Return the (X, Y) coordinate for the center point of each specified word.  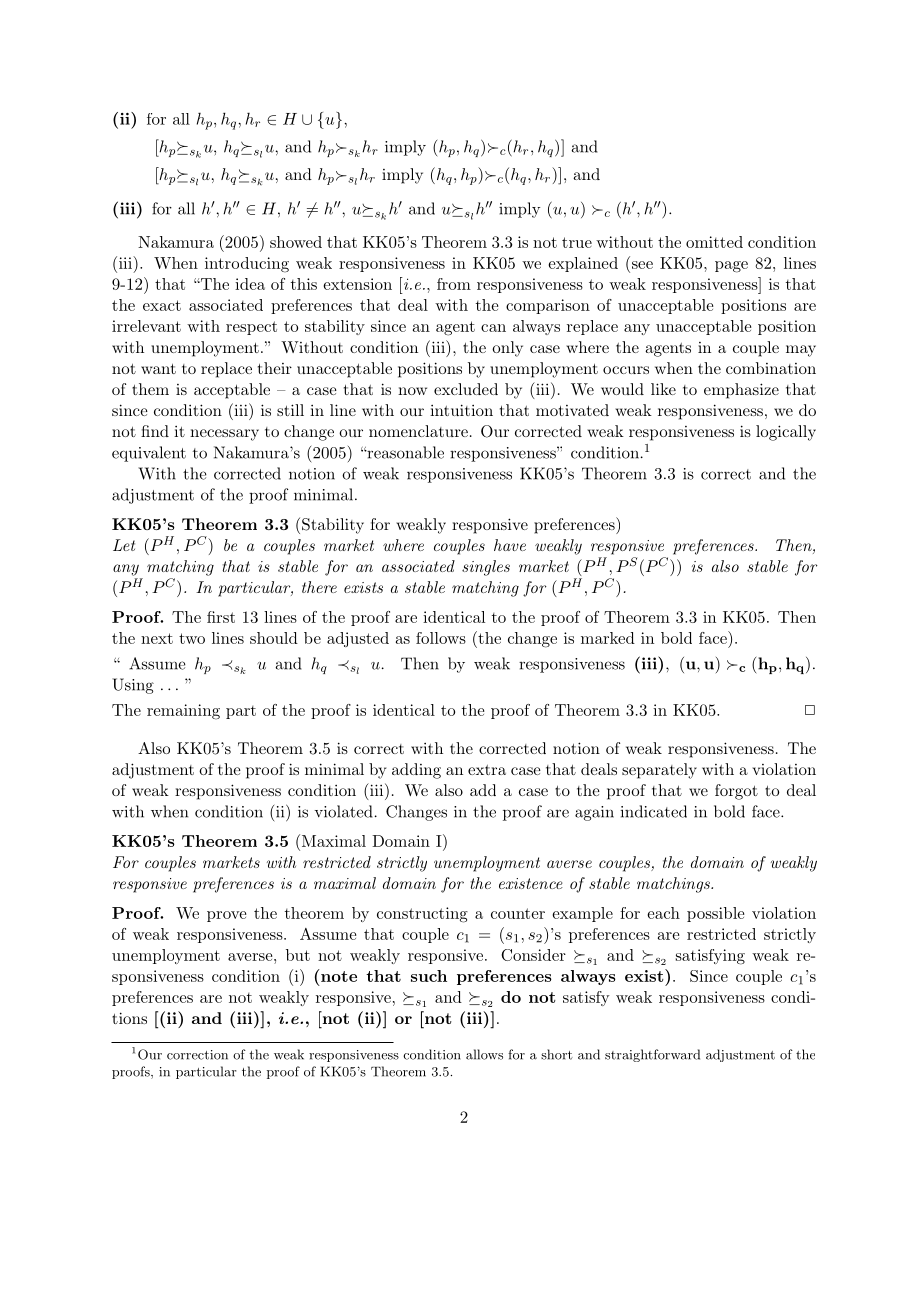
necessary (224, 435)
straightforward (652, 1055)
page (731, 267)
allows (484, 1054)
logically (786, 433)
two (192, 638)
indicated (654, 811)
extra (487, 770)
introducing (247, 265)
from (454, 284)
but (298, 955)
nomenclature (418, 431)
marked (608, 638)
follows (441, 638)
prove (227, 916)
